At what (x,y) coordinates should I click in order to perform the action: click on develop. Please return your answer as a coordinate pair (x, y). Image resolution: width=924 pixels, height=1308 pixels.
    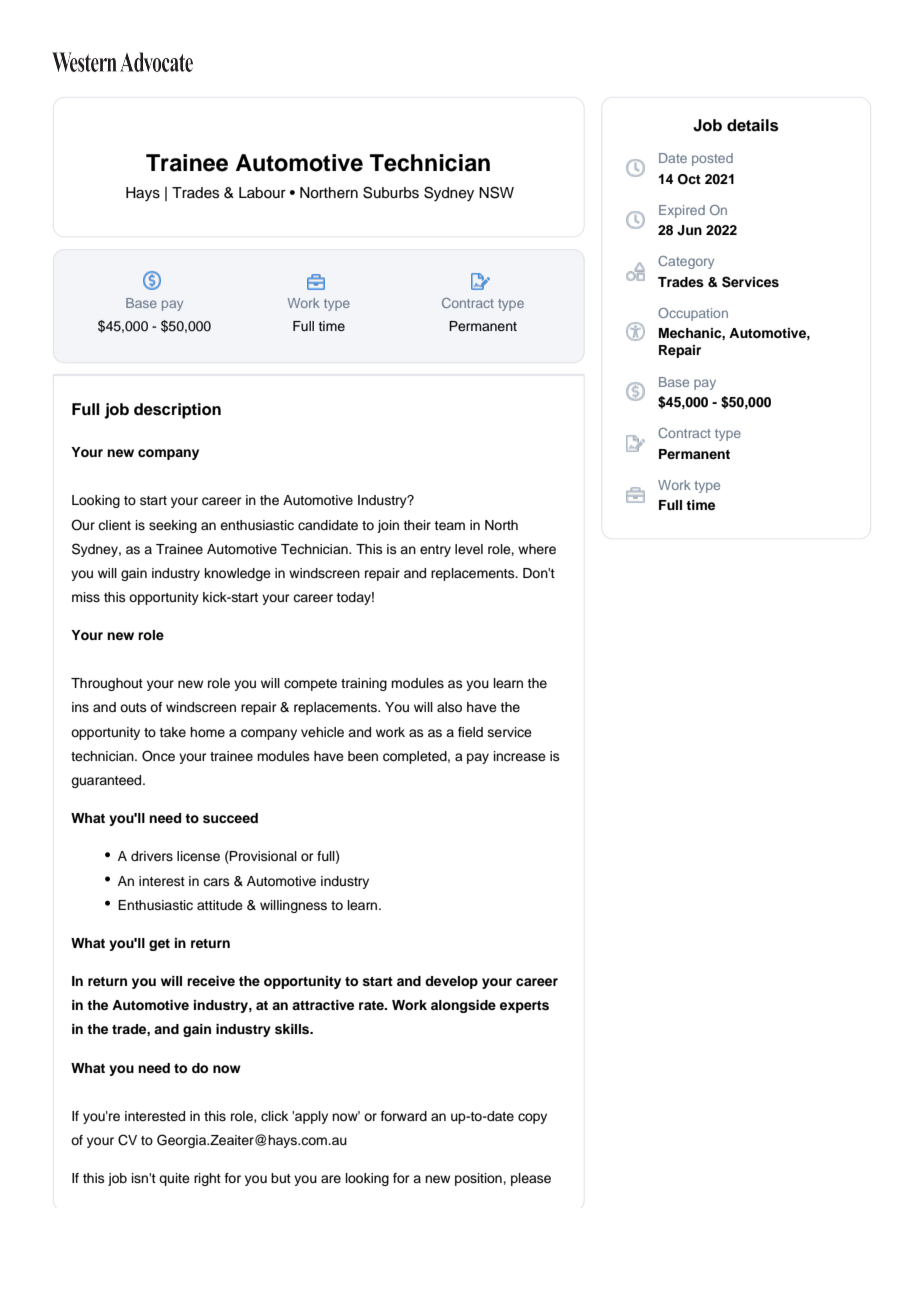
    Looking at the image, I should click on (451, 982).
